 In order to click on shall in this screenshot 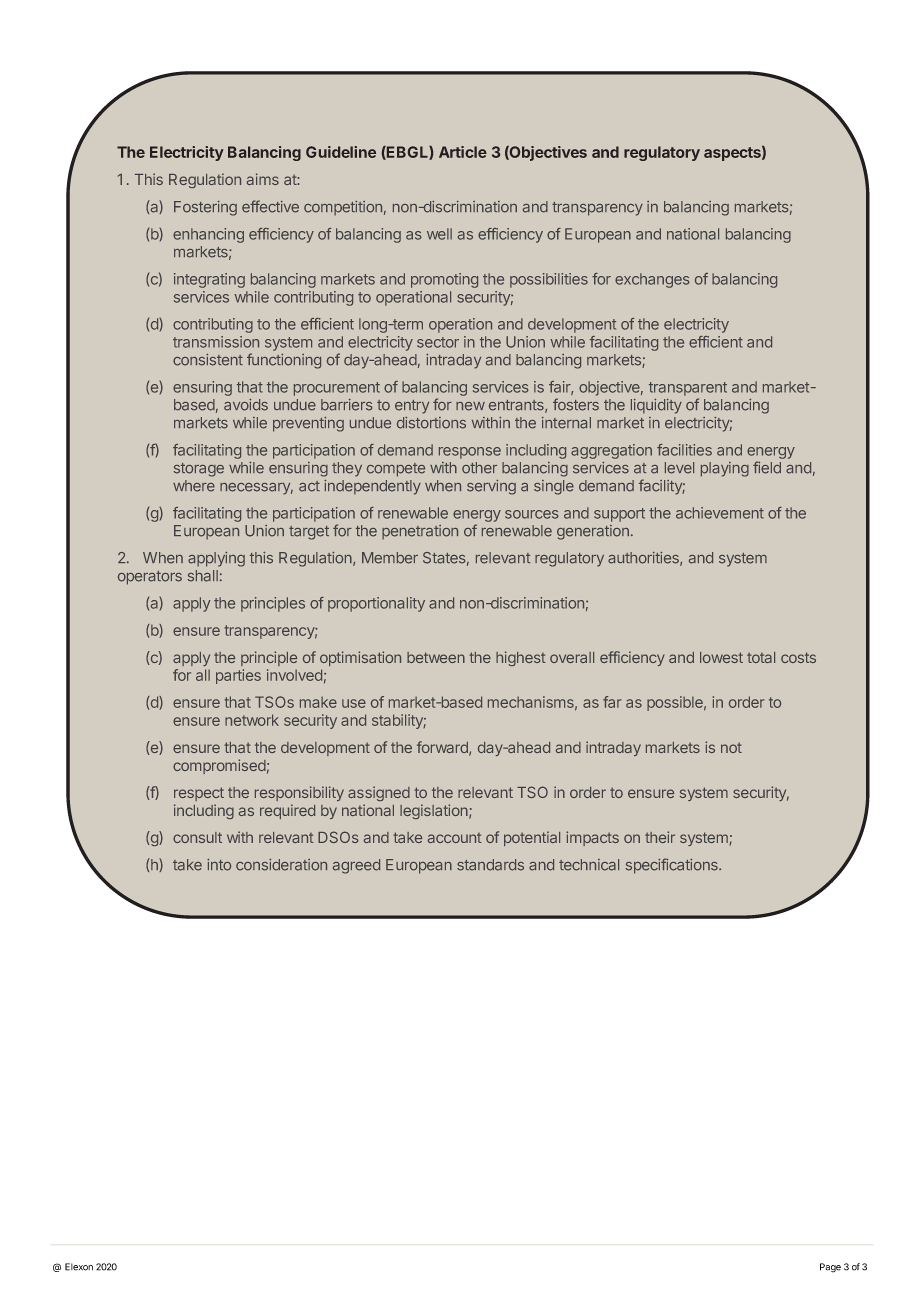, I will do `click(203, 576)`.
